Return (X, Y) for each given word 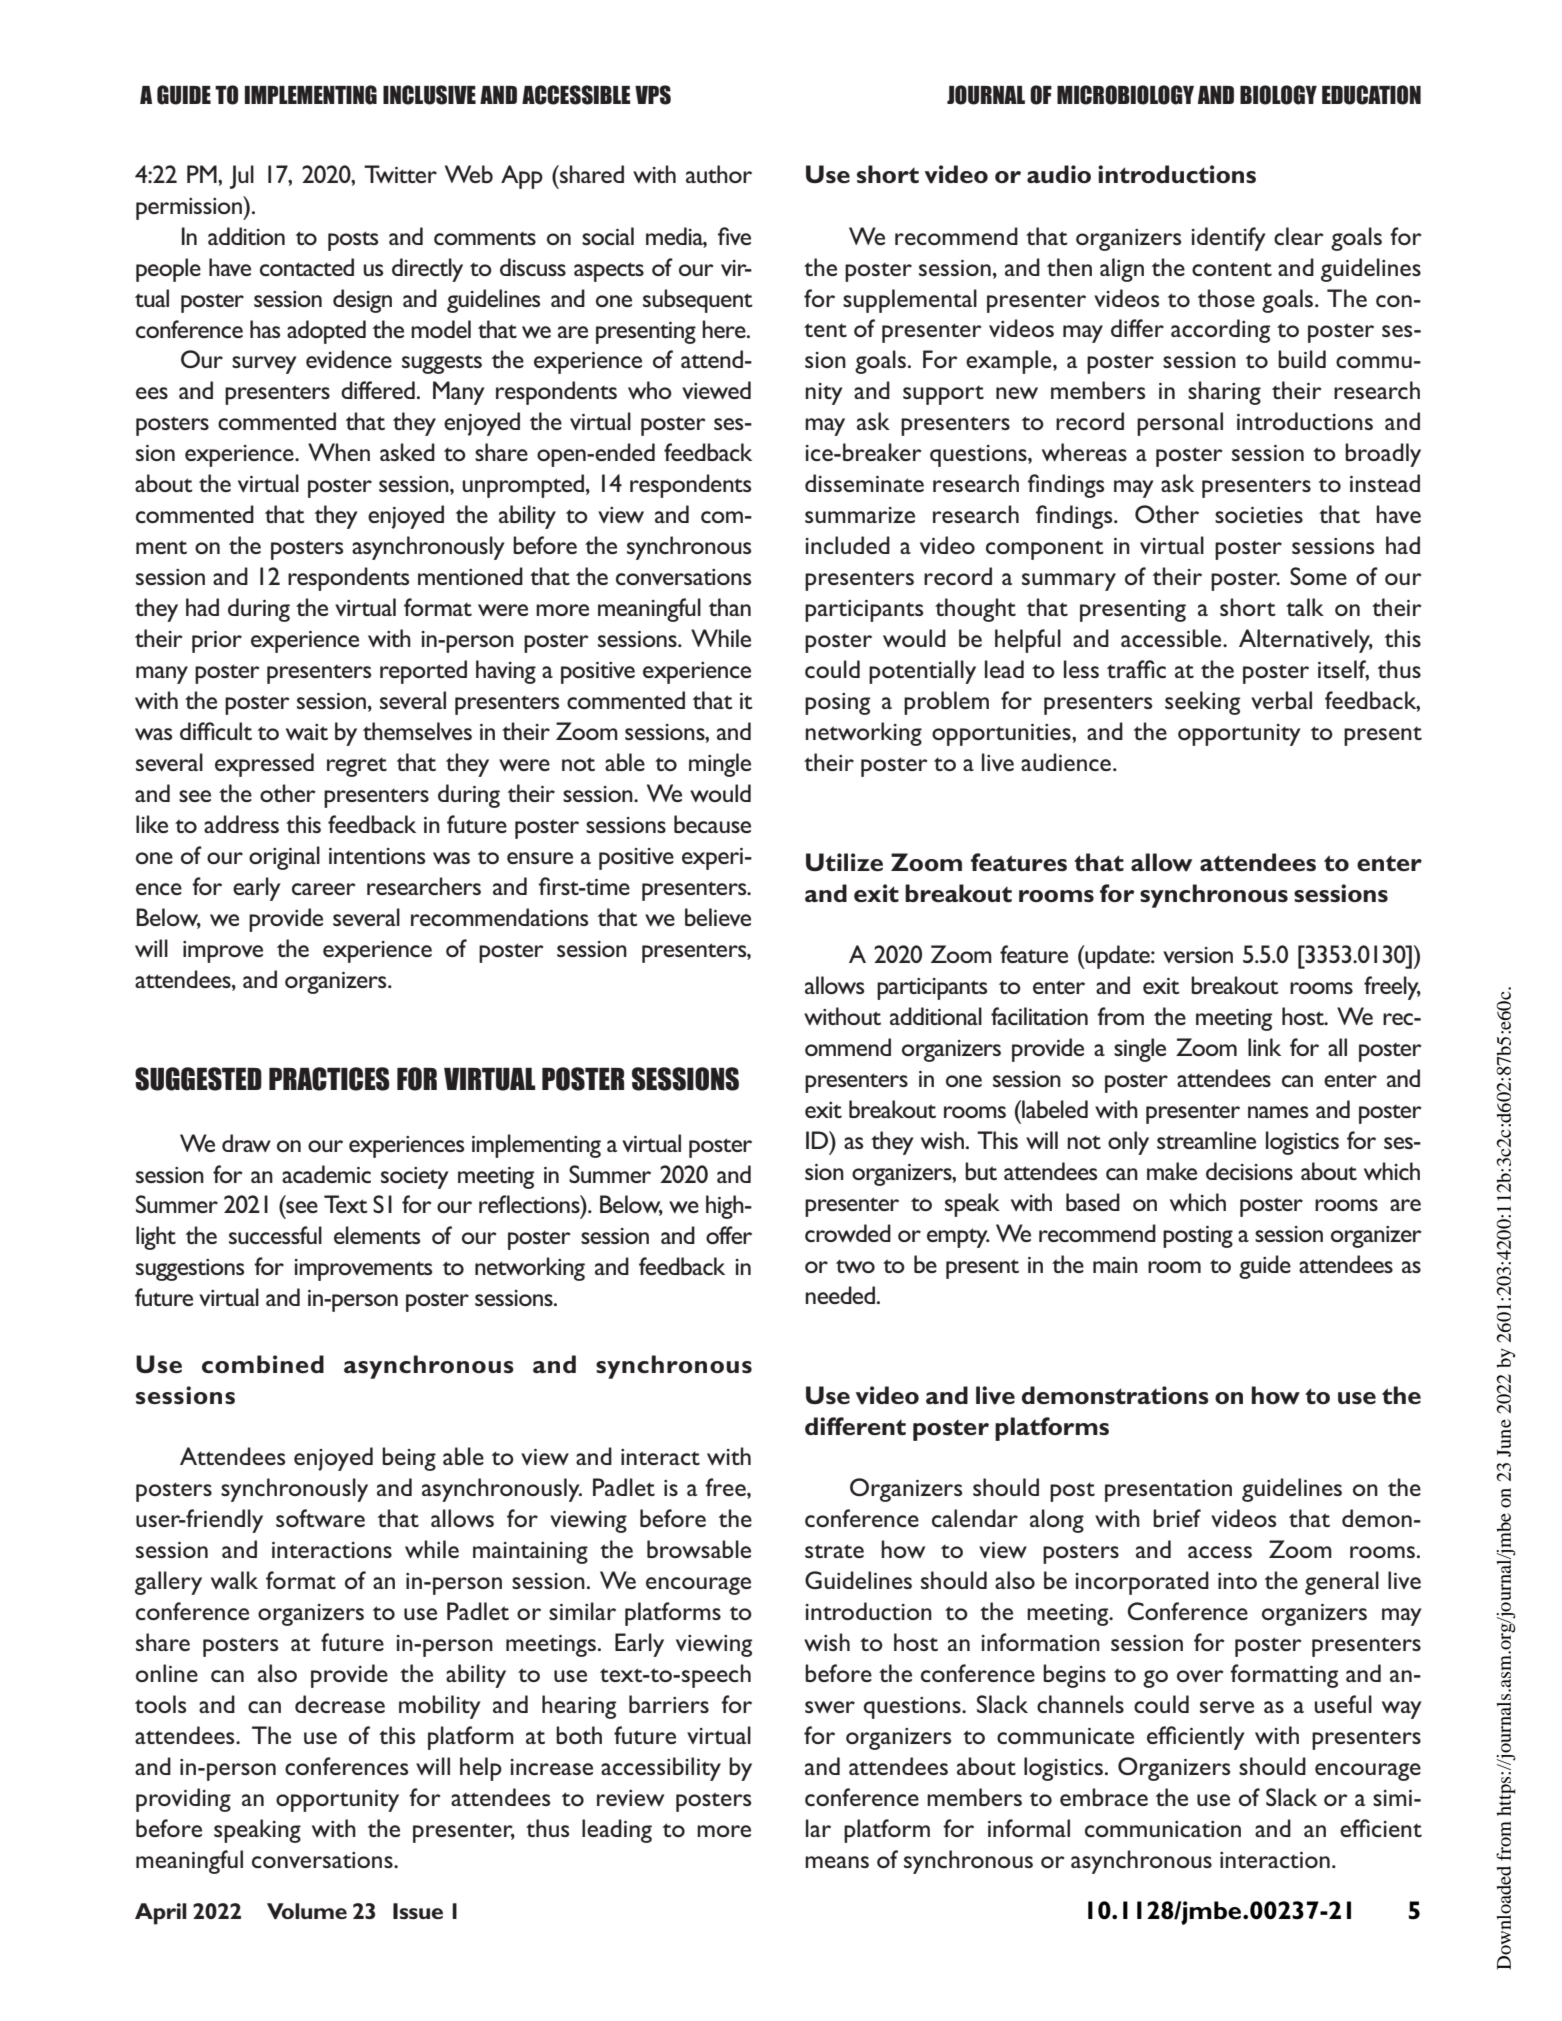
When (339, 452)
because (712, 824)
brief (1177, 1518)
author (719, 174)
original (284, 858)
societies (1259, 515)
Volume (307, 1911)
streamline (1206, 1140)
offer (729, 1235)
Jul (242, 177)
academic (326, 1174)
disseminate (864, 483)
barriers (669, 1704)
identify (1228, 239)
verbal (1281, 700)
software (320, 1518)
